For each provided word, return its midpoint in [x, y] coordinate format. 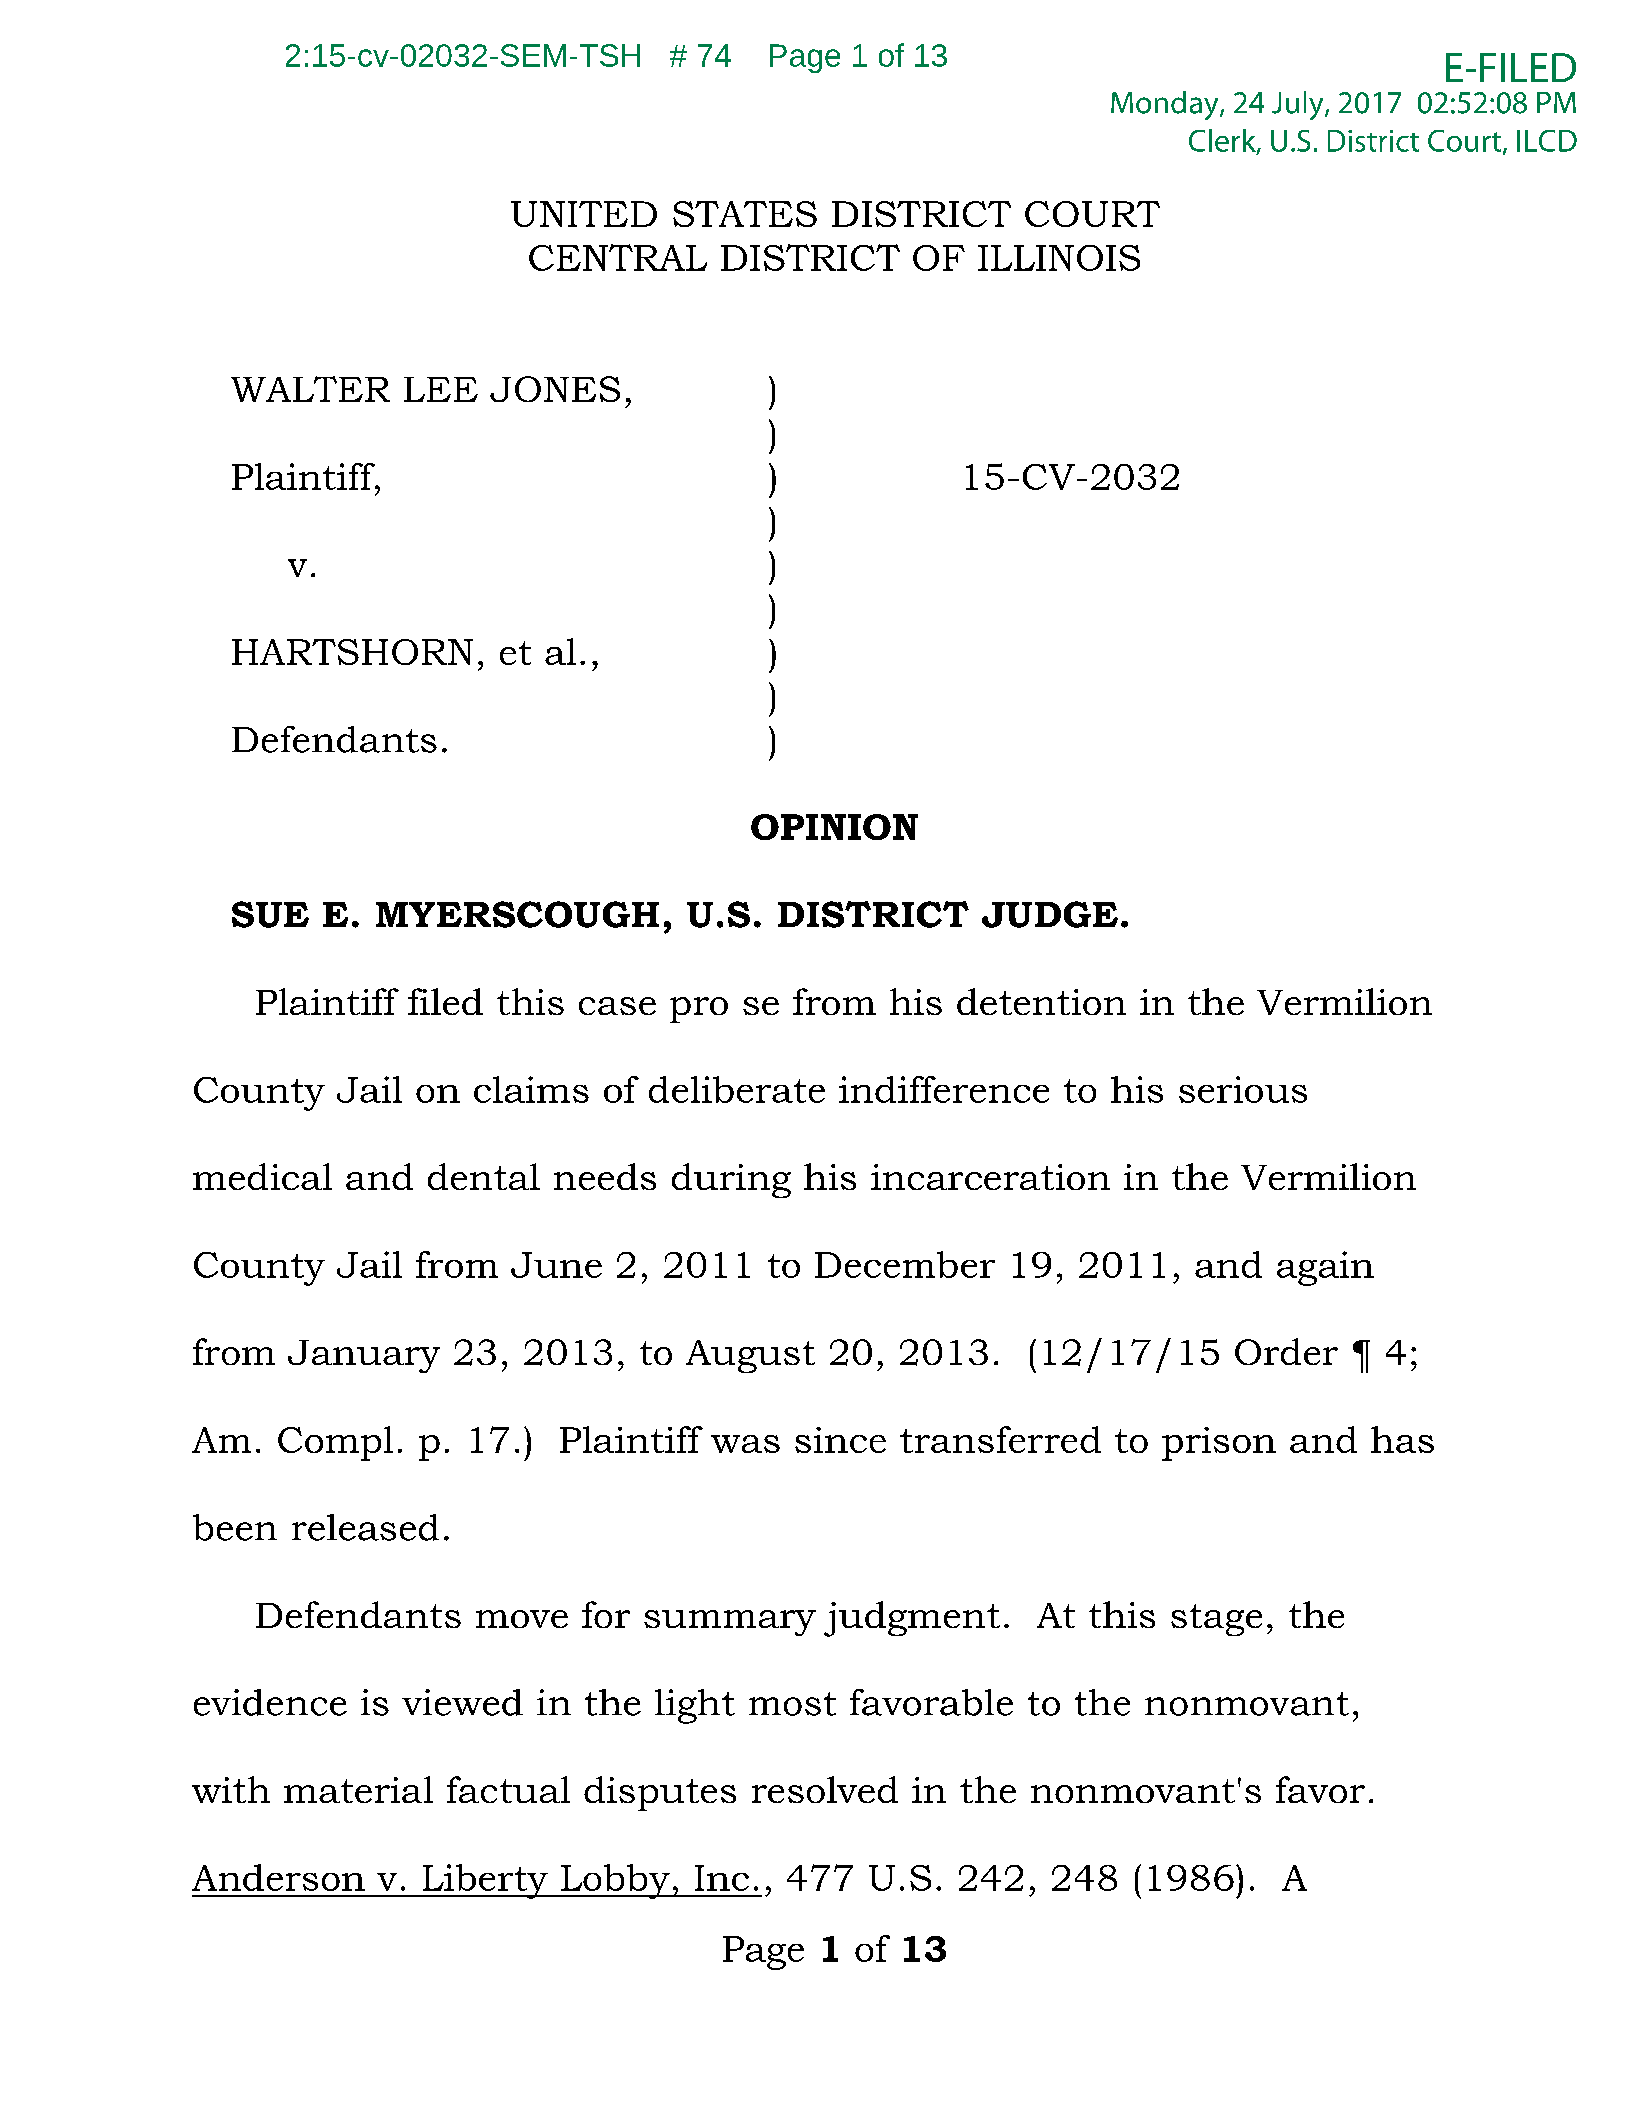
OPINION [834, 827]
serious [1243, 1089]
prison [1219, 1444]
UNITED [584, 214]
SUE [270, 914]
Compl [335, 1443]
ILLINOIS [1059, 258]
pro [699, 1010]
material [358, 1789]
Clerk [1223, 141]
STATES [745, 214]
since [840, 1440]
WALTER [310, 389]
